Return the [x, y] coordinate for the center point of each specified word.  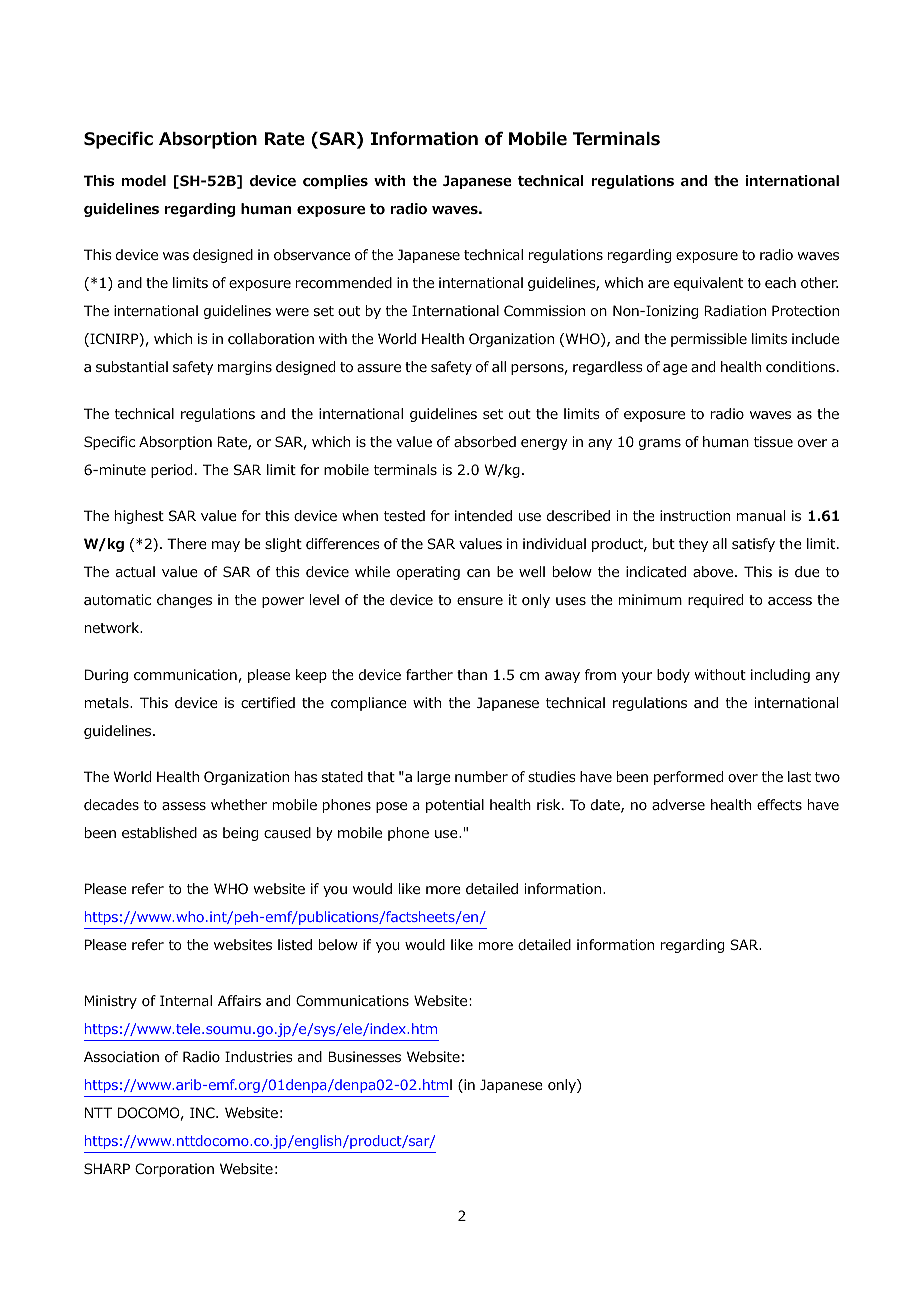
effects [779, 804]
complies [335, 182]
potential [455, 806]
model [144, 181]
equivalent [708, 284]
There [187, 543]
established [159, 833]
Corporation [174, 1170]
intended [483, 516]
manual [761, 515]
